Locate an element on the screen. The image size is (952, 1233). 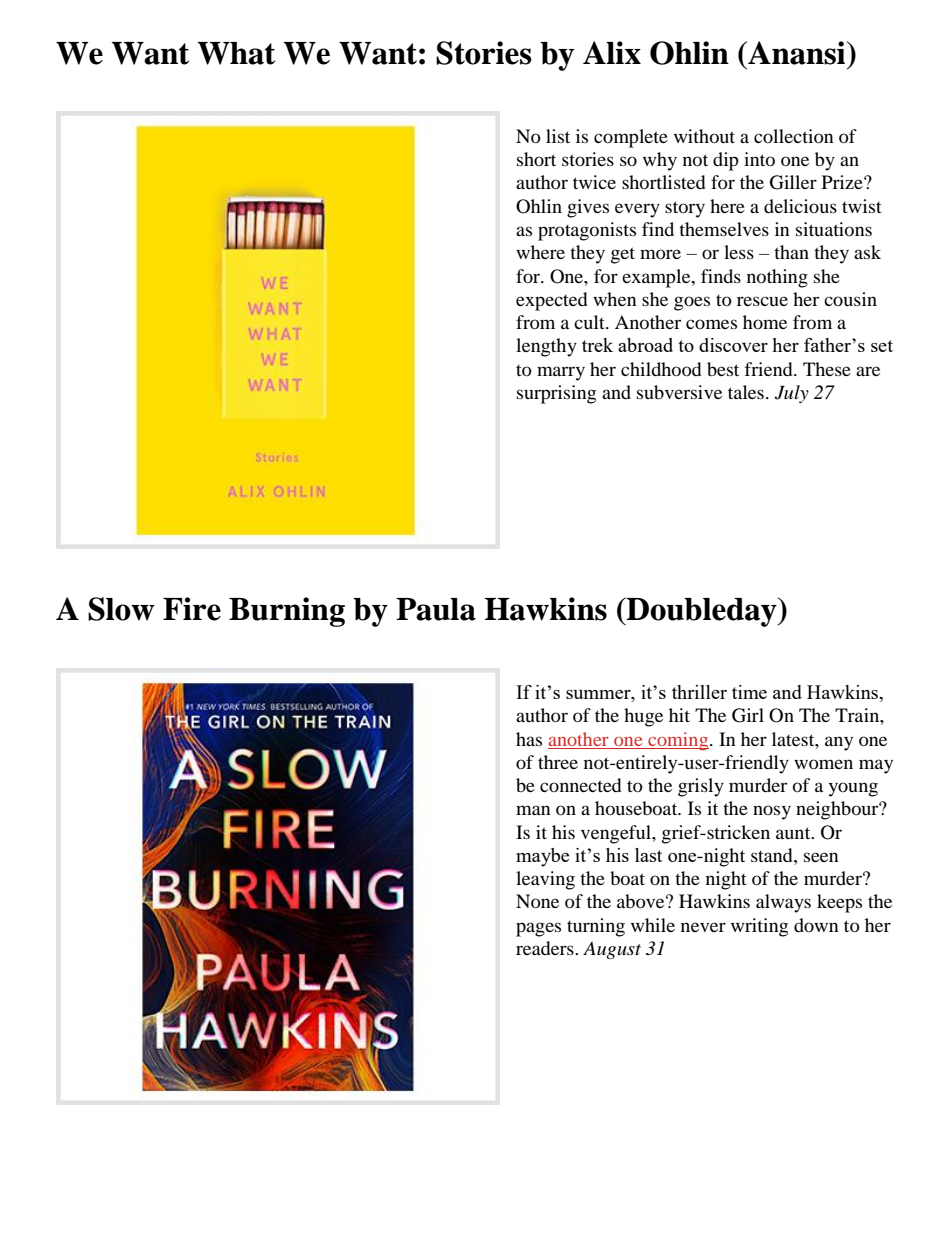
complete is located at coordinates (631, 138).
